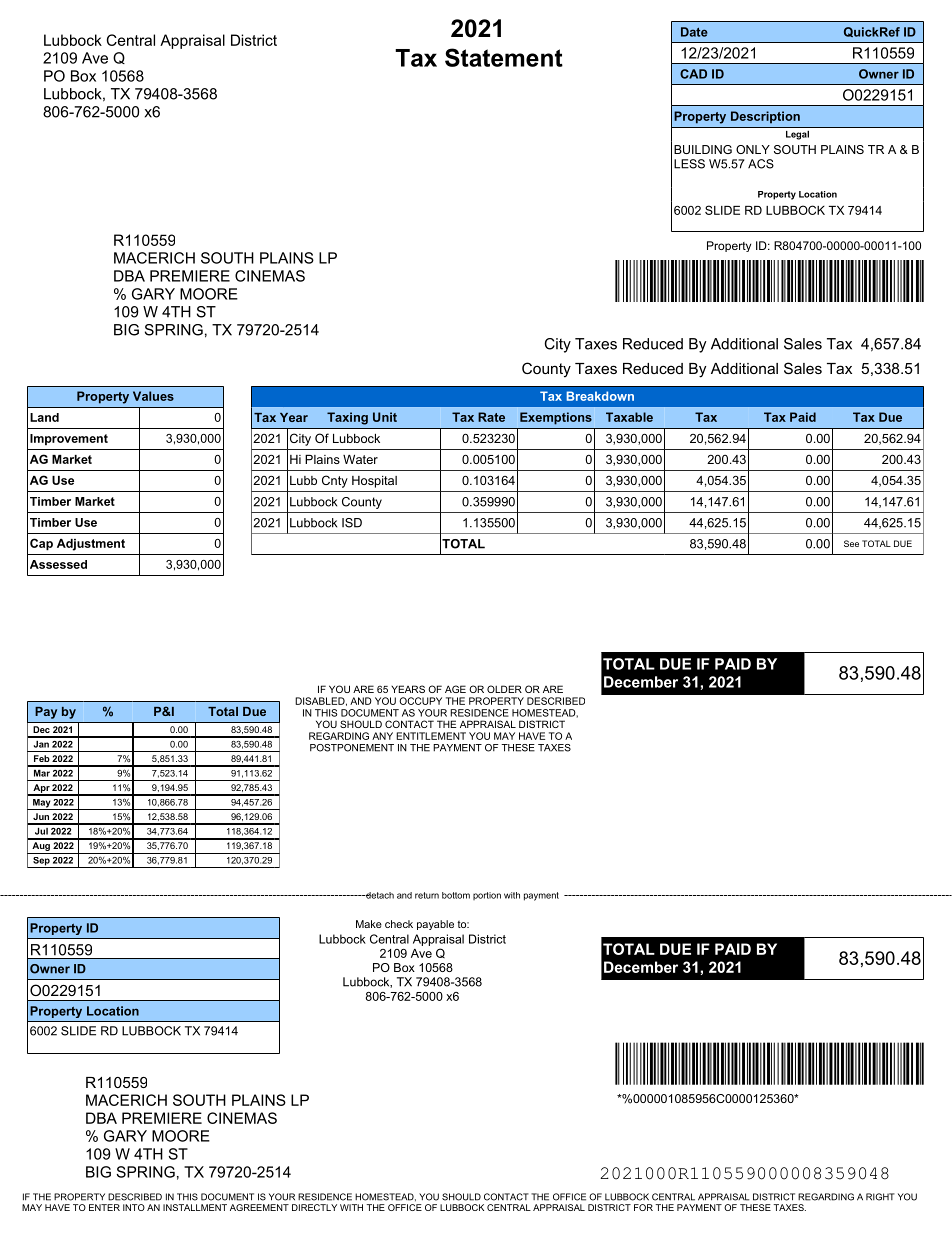  What do you see at coordinates (314, 1207) in the page?
I see `DIRECTLY` at bounding box center [314, 1207].
